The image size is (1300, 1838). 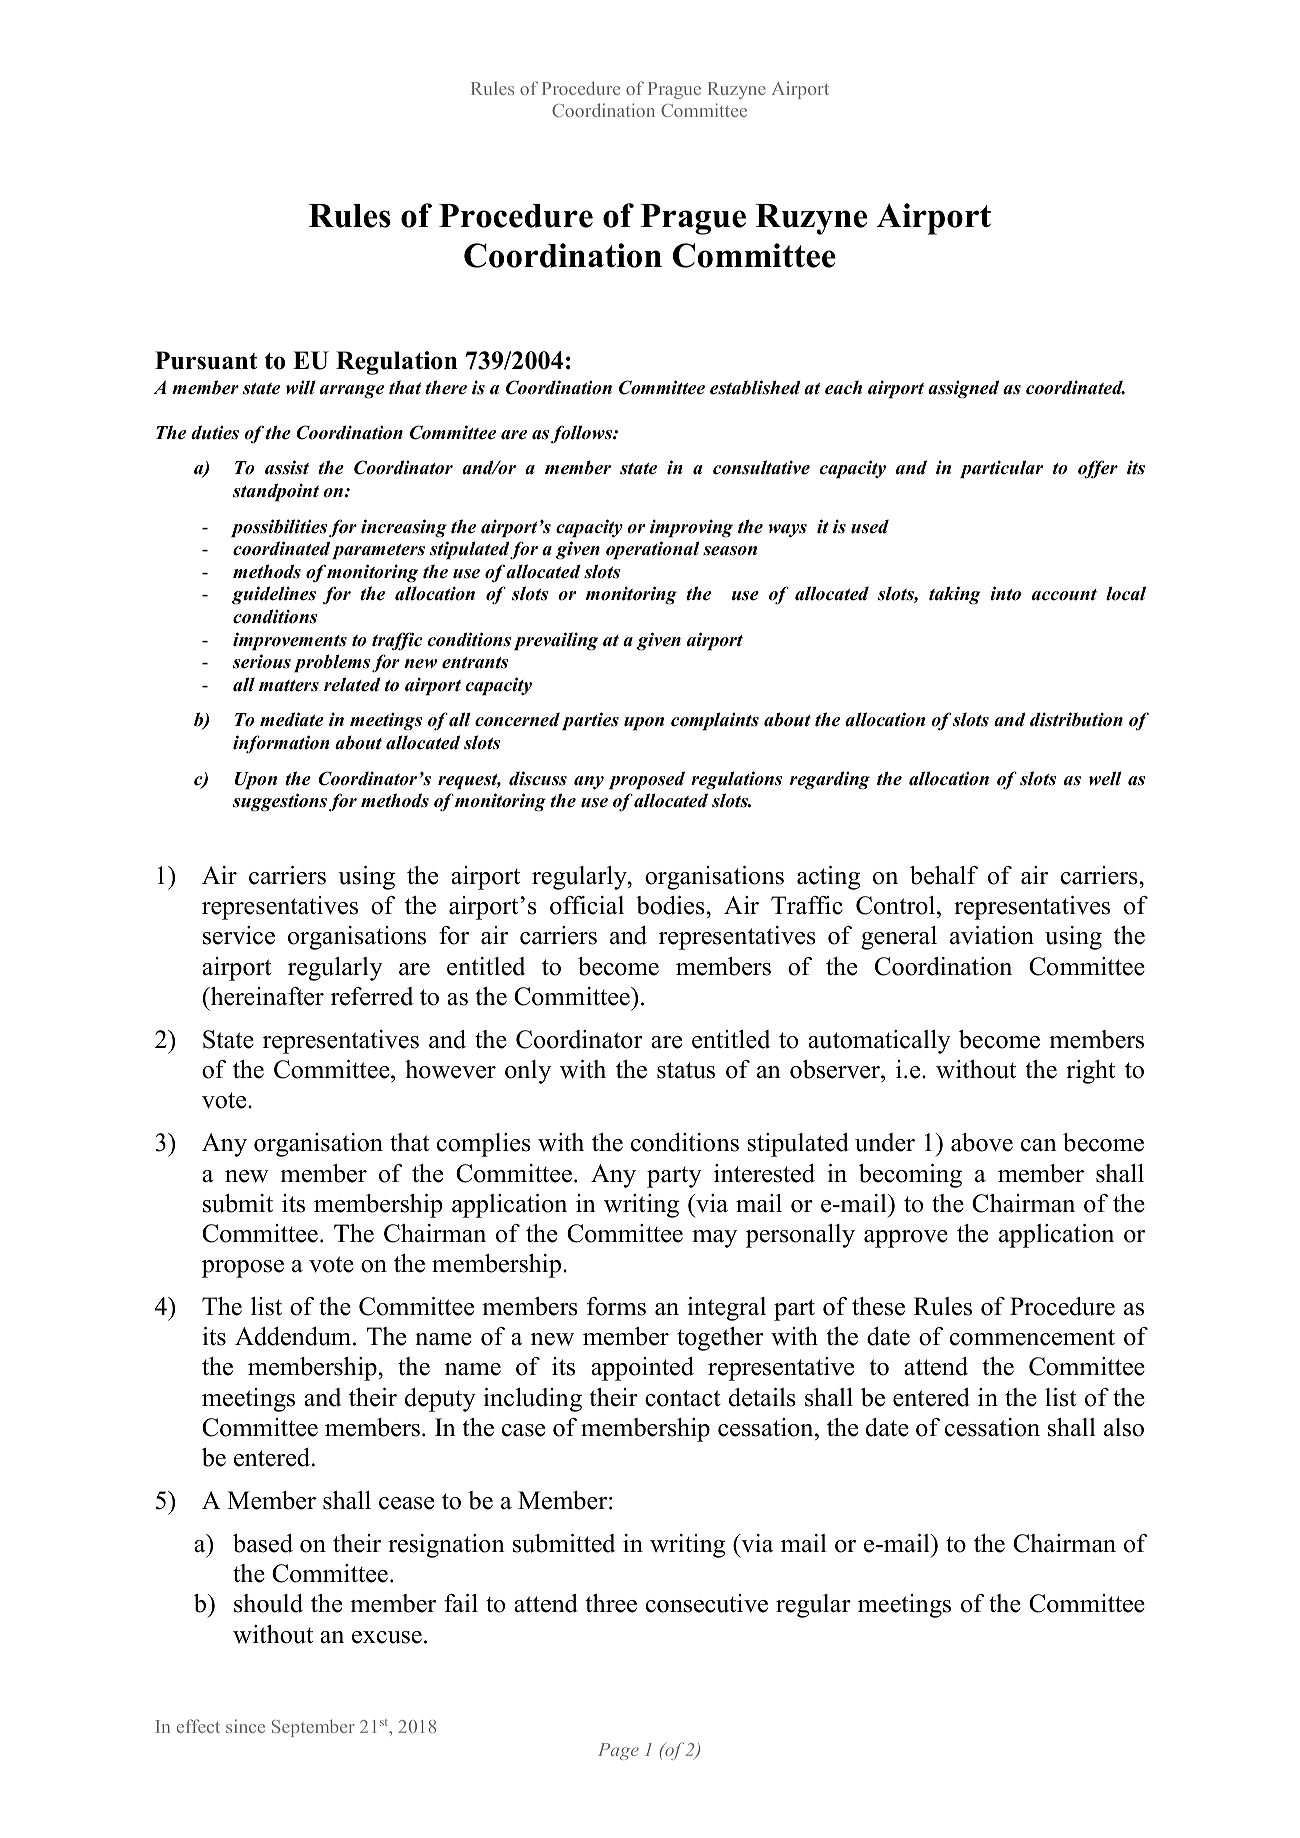 I want to click on service, so click(x=239, y=935).
